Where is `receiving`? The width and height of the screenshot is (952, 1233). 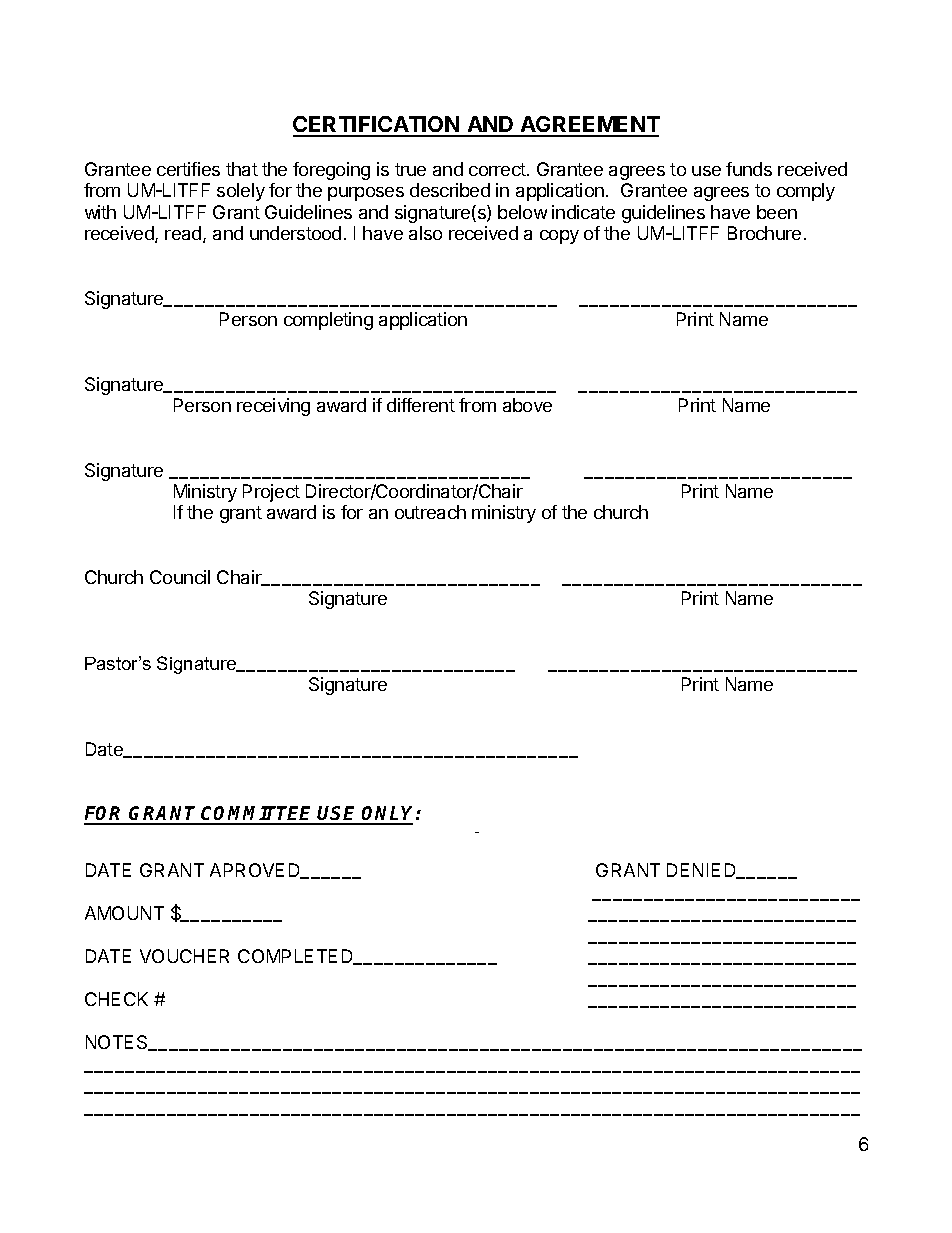
receiving is located at coordinates (273, 407).
